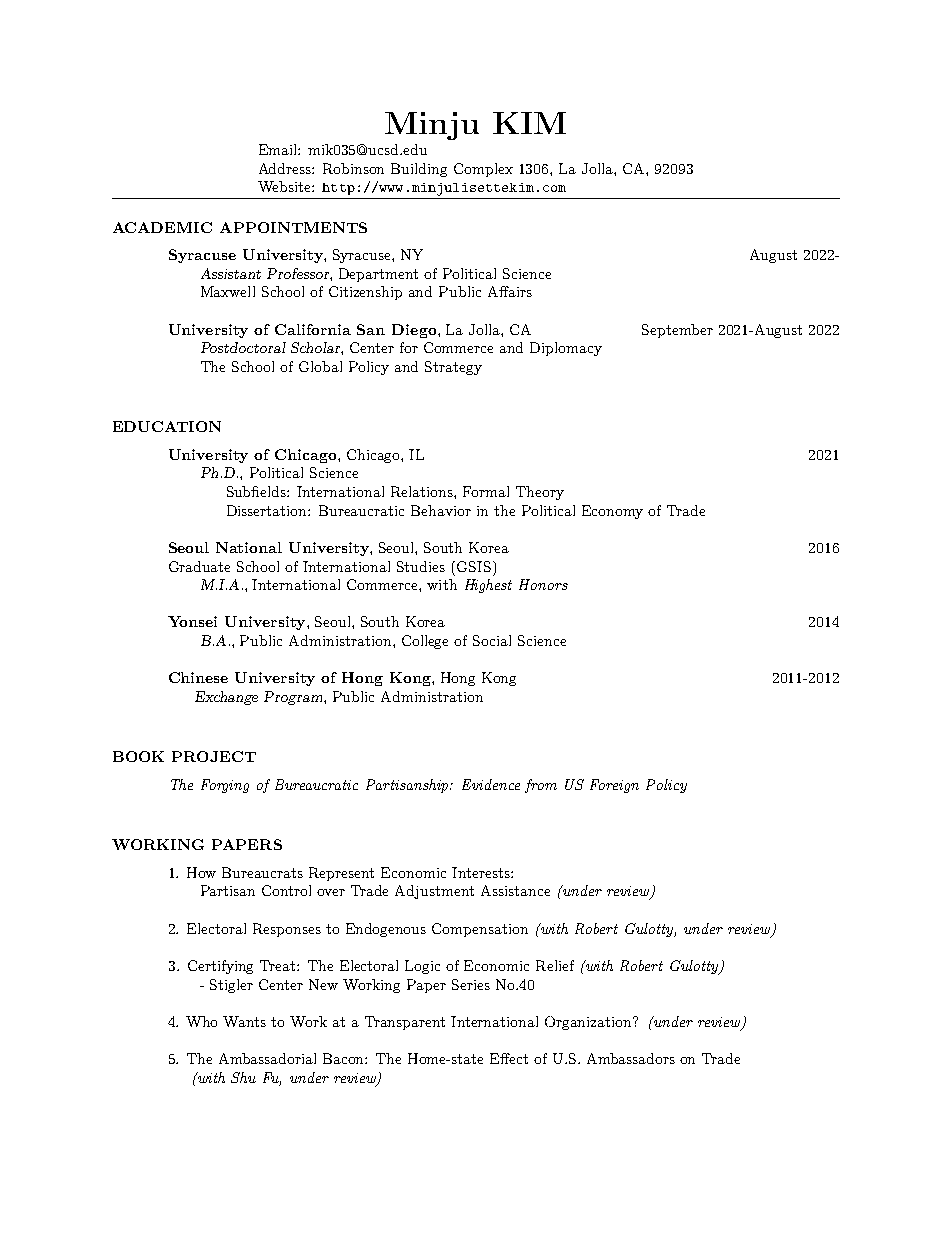  I want to click on Building, so click(419, 170).
